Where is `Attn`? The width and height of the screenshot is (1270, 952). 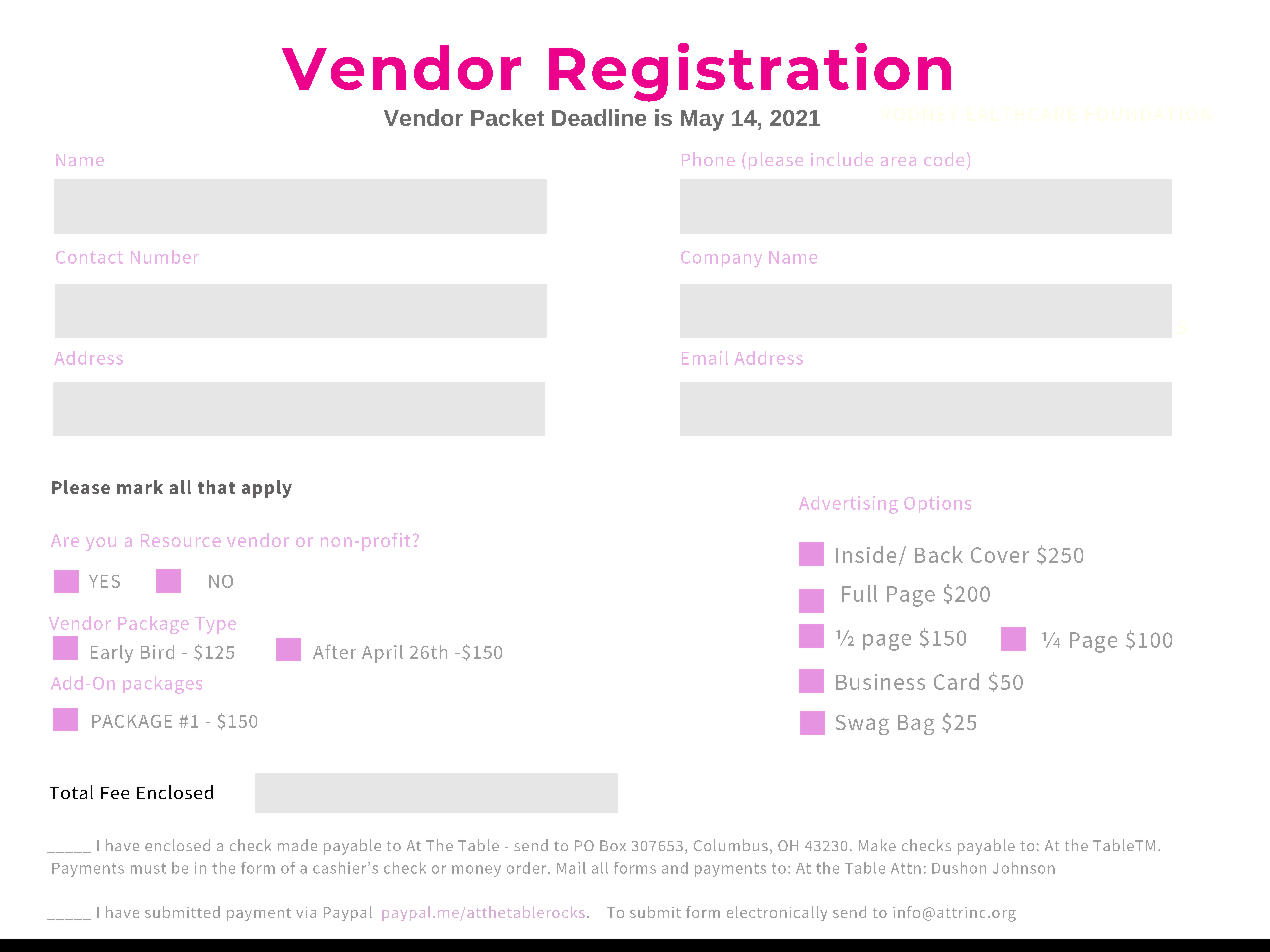 Attn is located at coordinates (906, 868).
